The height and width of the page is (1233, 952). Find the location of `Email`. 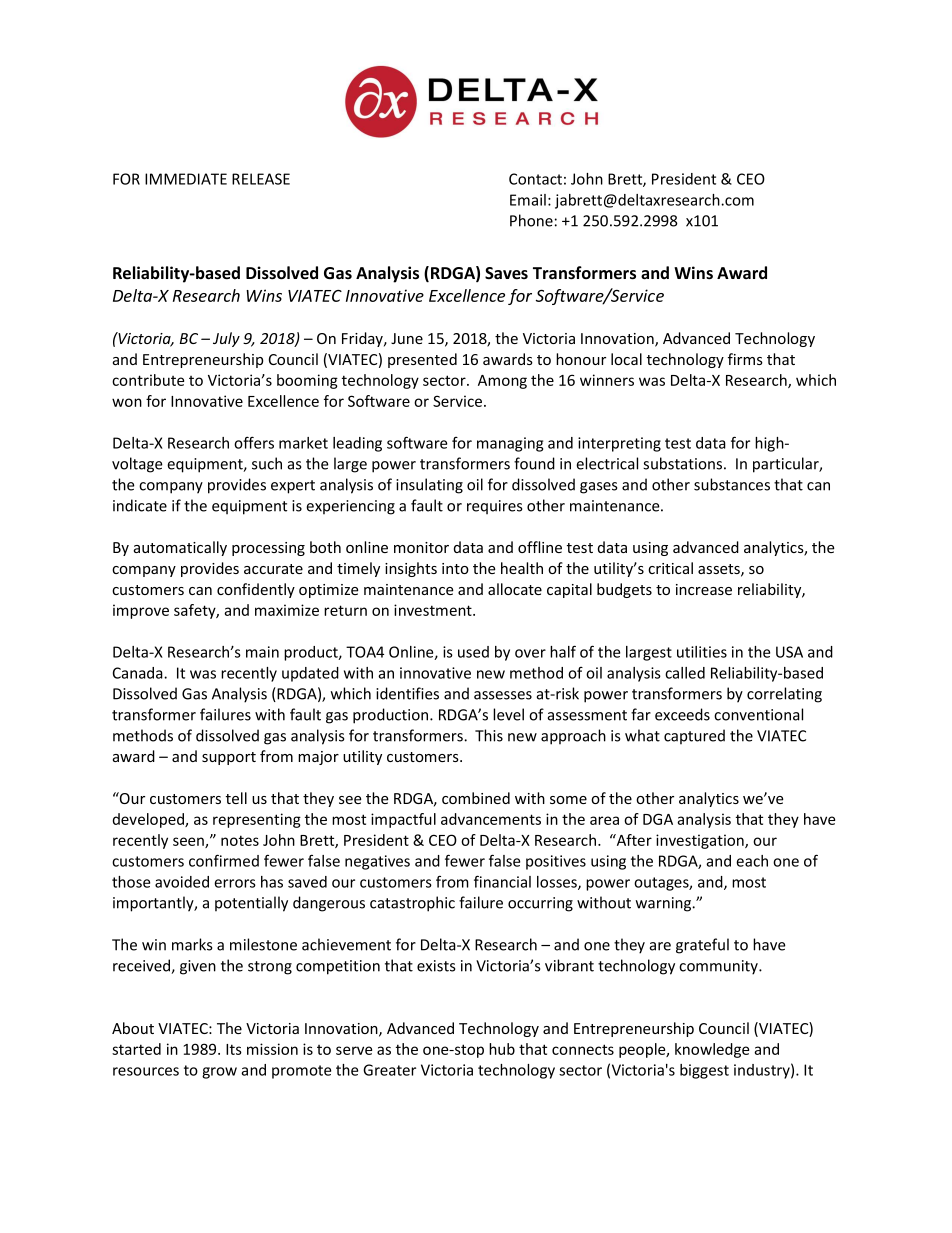

Email is located at coordinates (528, 200).
